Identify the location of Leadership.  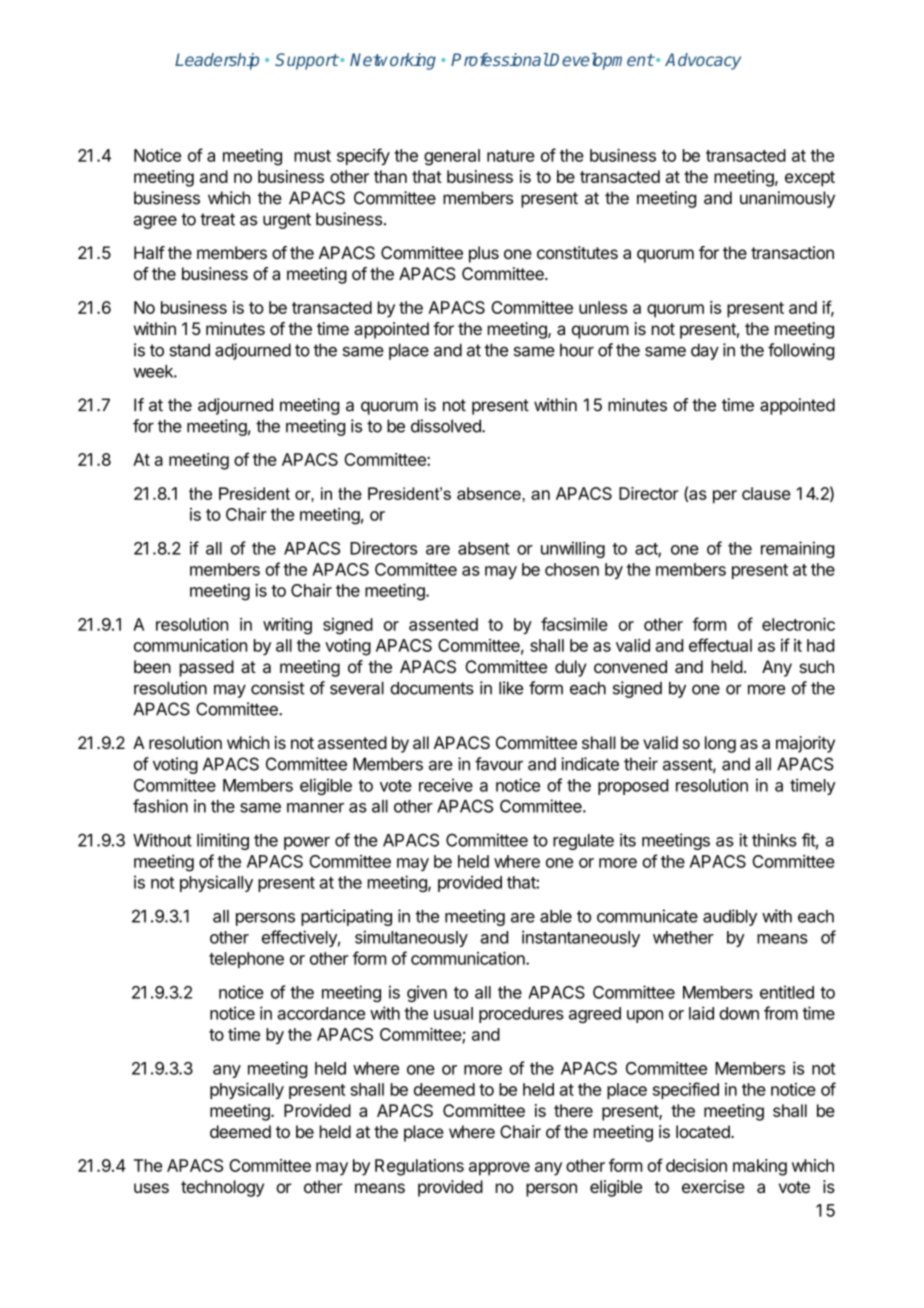
(217, 61).
